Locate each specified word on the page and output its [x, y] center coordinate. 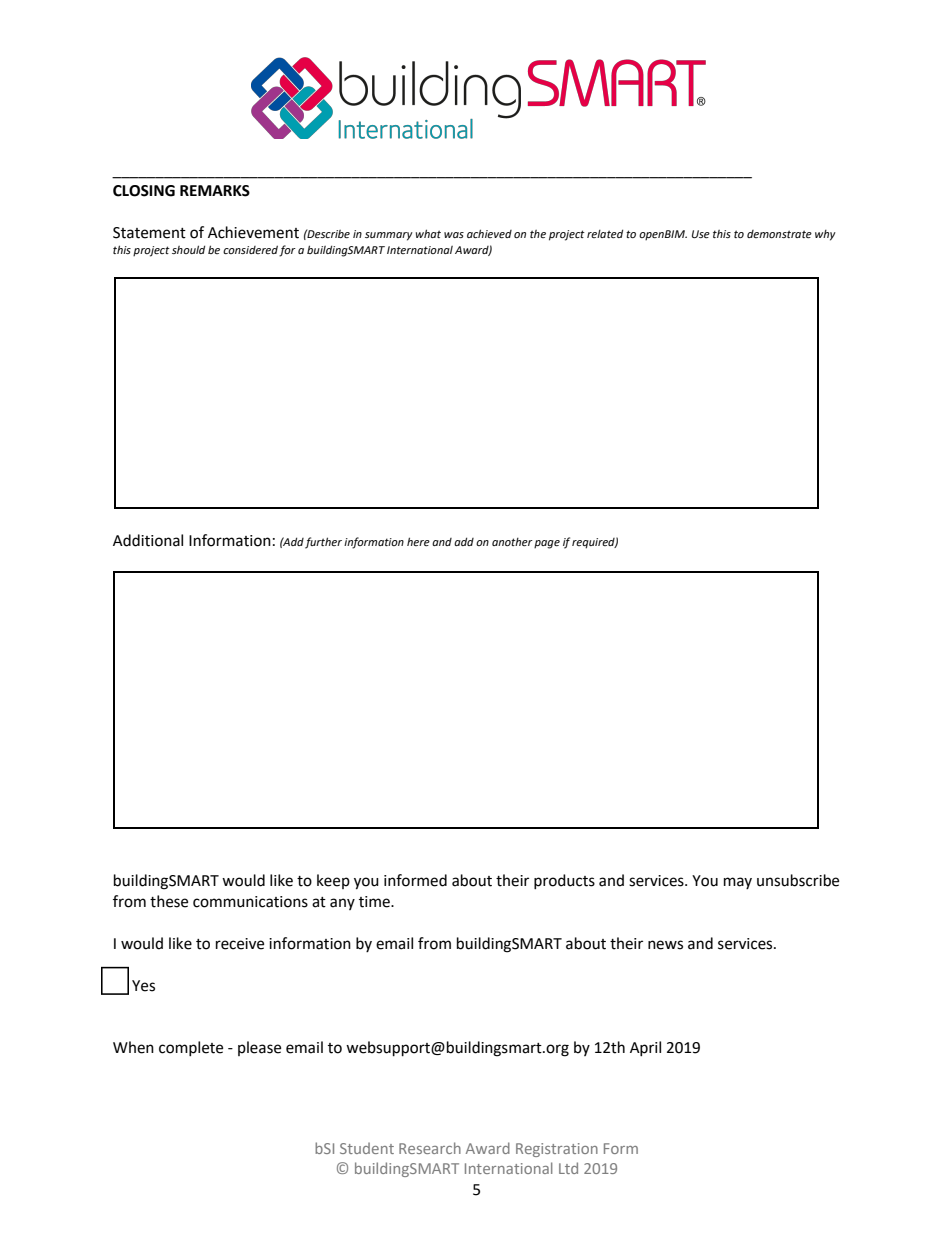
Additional [148, 540]
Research [430, 1148]
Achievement [253, 232]
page [547, 544]
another [512, 542]
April [645, 1048]
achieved [489, 233]
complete [191, 1048]
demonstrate [779, 234]
